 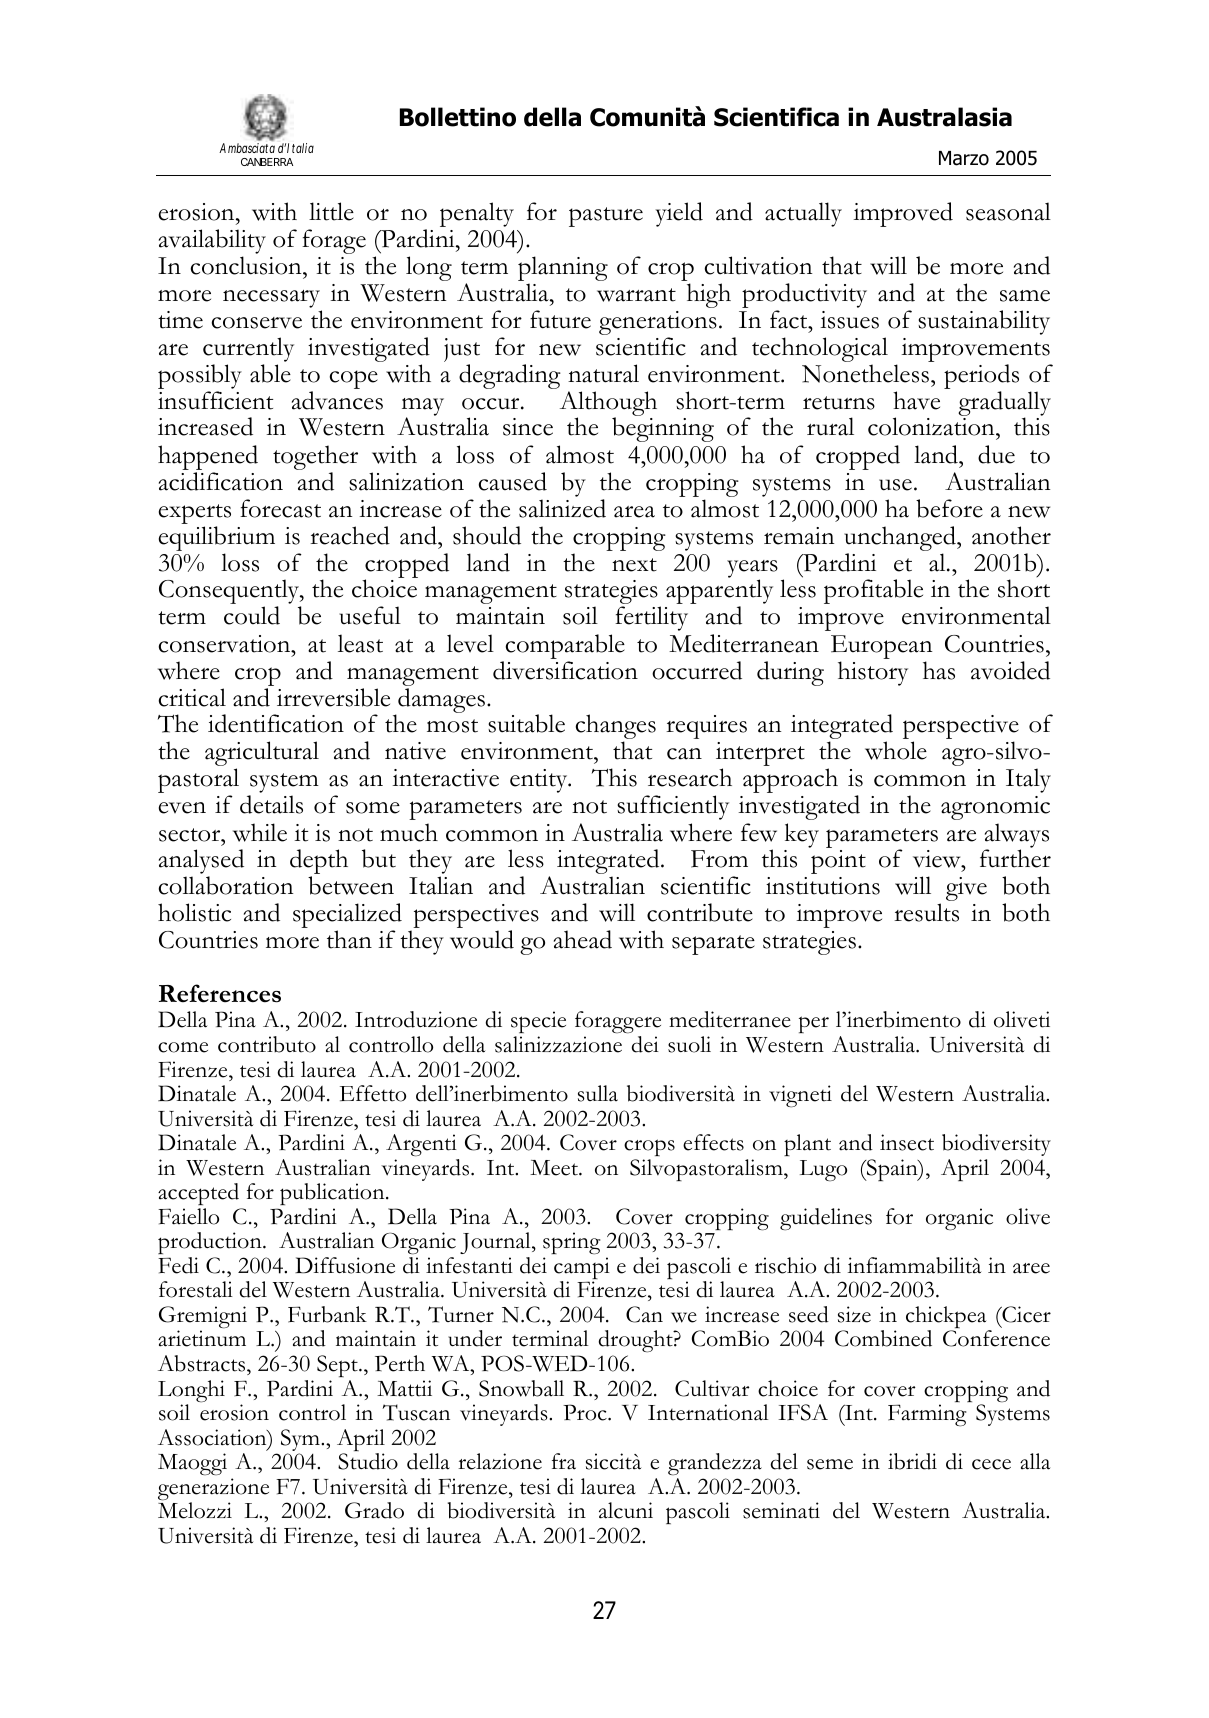 What do you see at coordinates (673, 807) in the screenshot?
I see `sufficiently` at bounding box center [673, 807].
